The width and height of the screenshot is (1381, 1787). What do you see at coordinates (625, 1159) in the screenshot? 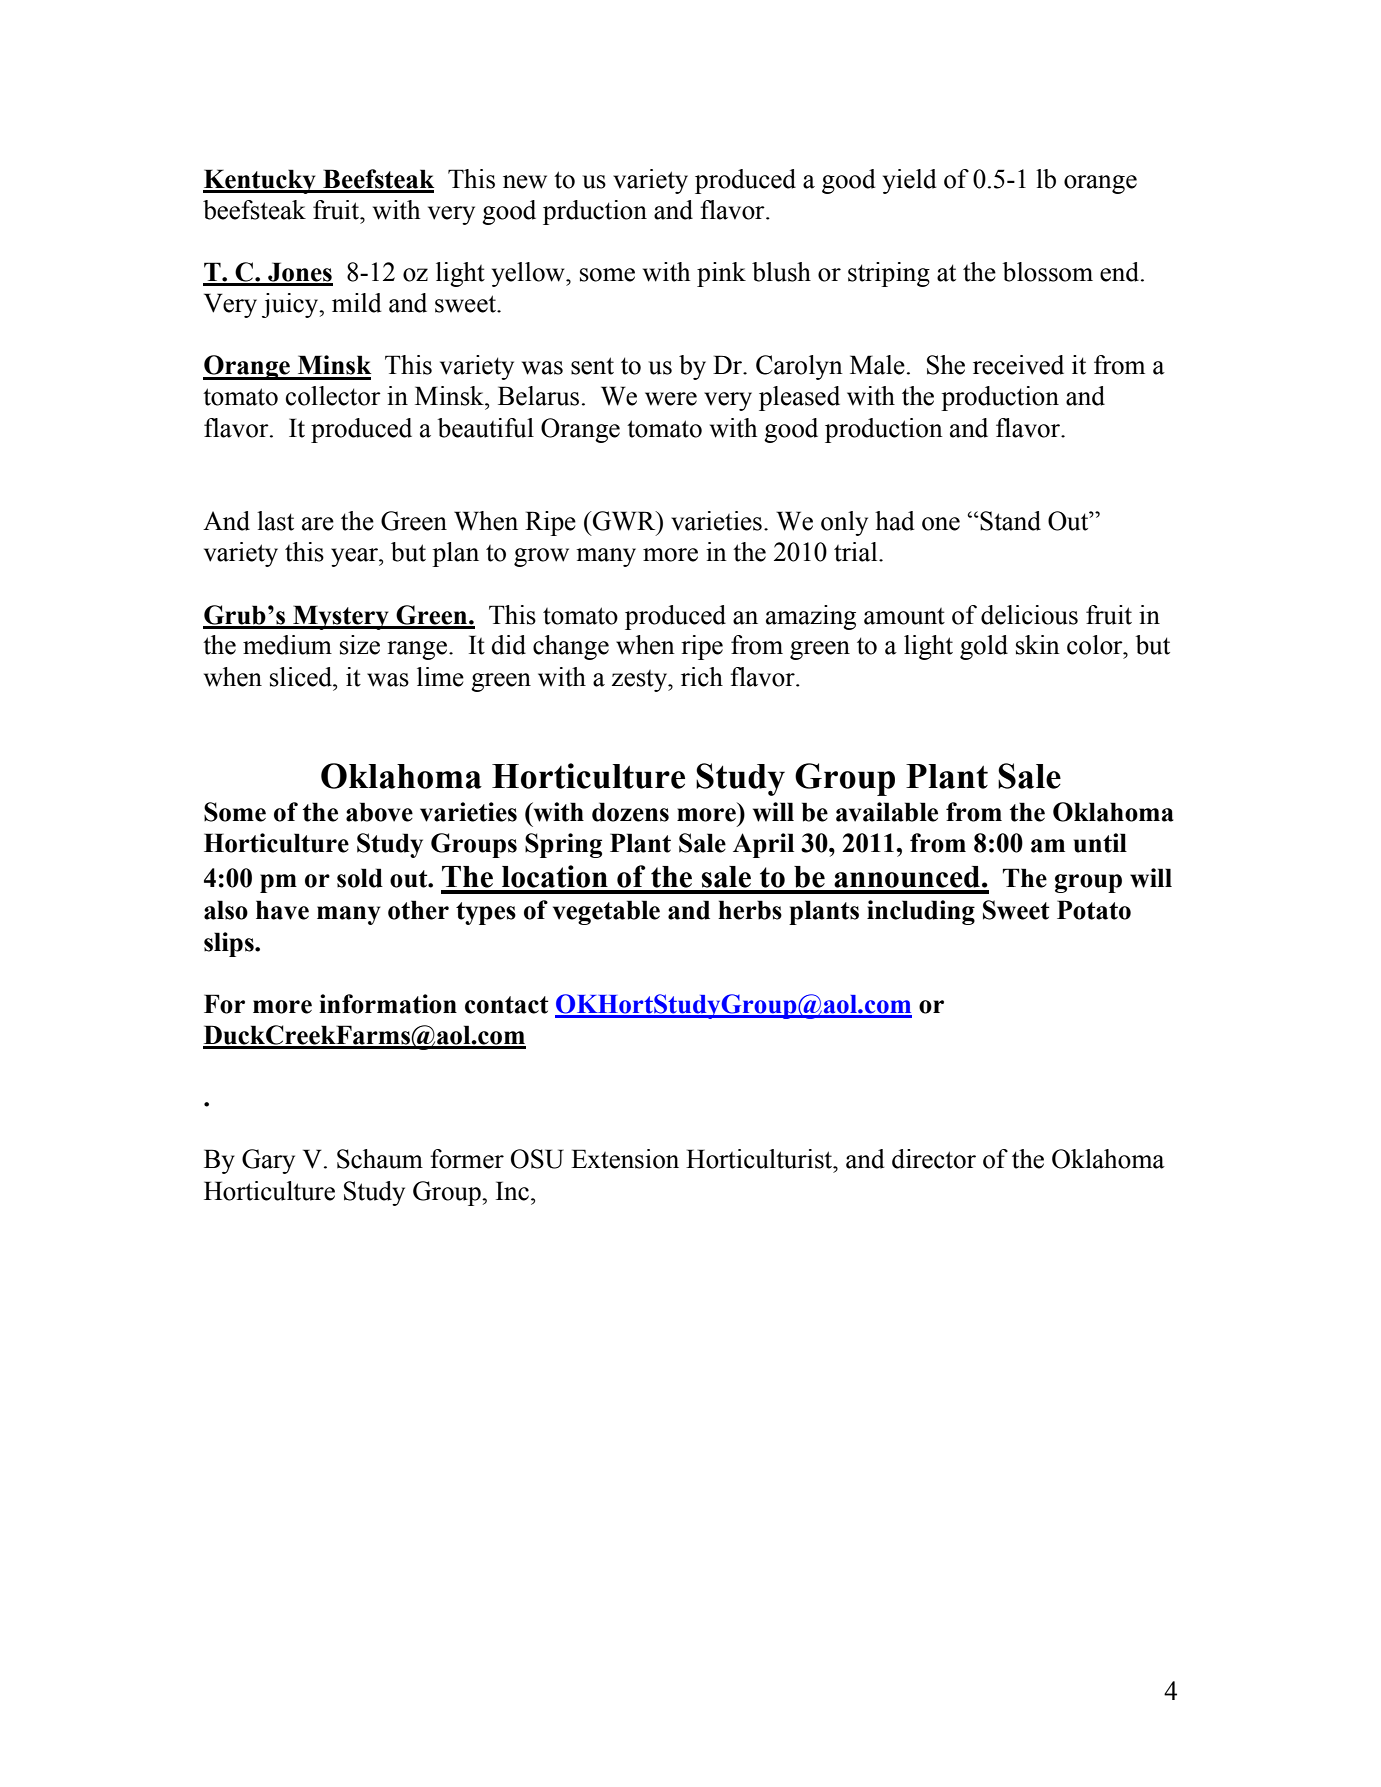
I see `Extension` at bounding box center [625, 1159].
